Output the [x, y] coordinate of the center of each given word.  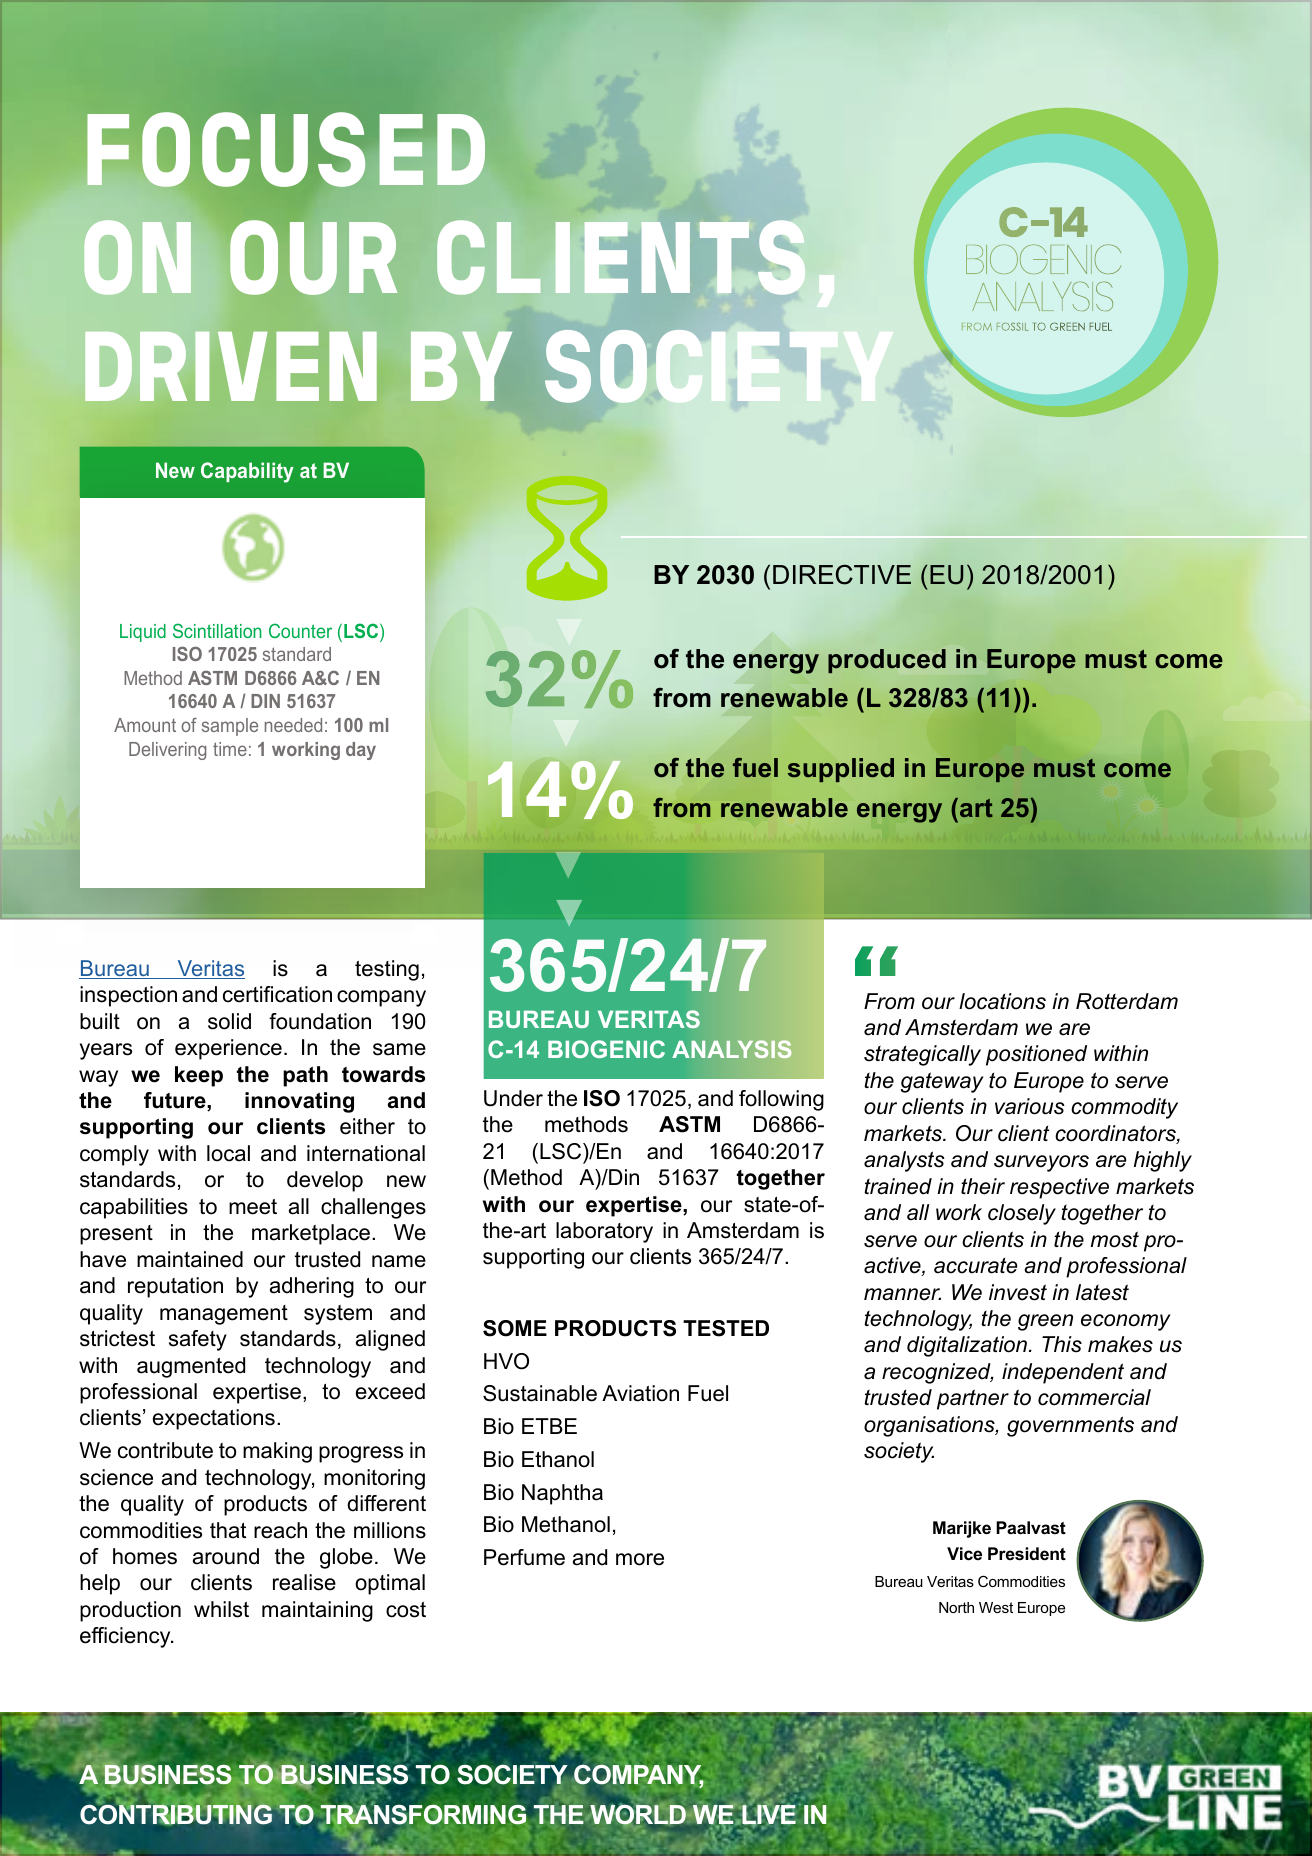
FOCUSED [286, 149]
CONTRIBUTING [176, 1814]
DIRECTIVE [842, 575]
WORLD [638, 1814]
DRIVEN [231, 366]
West [996, 1607]
